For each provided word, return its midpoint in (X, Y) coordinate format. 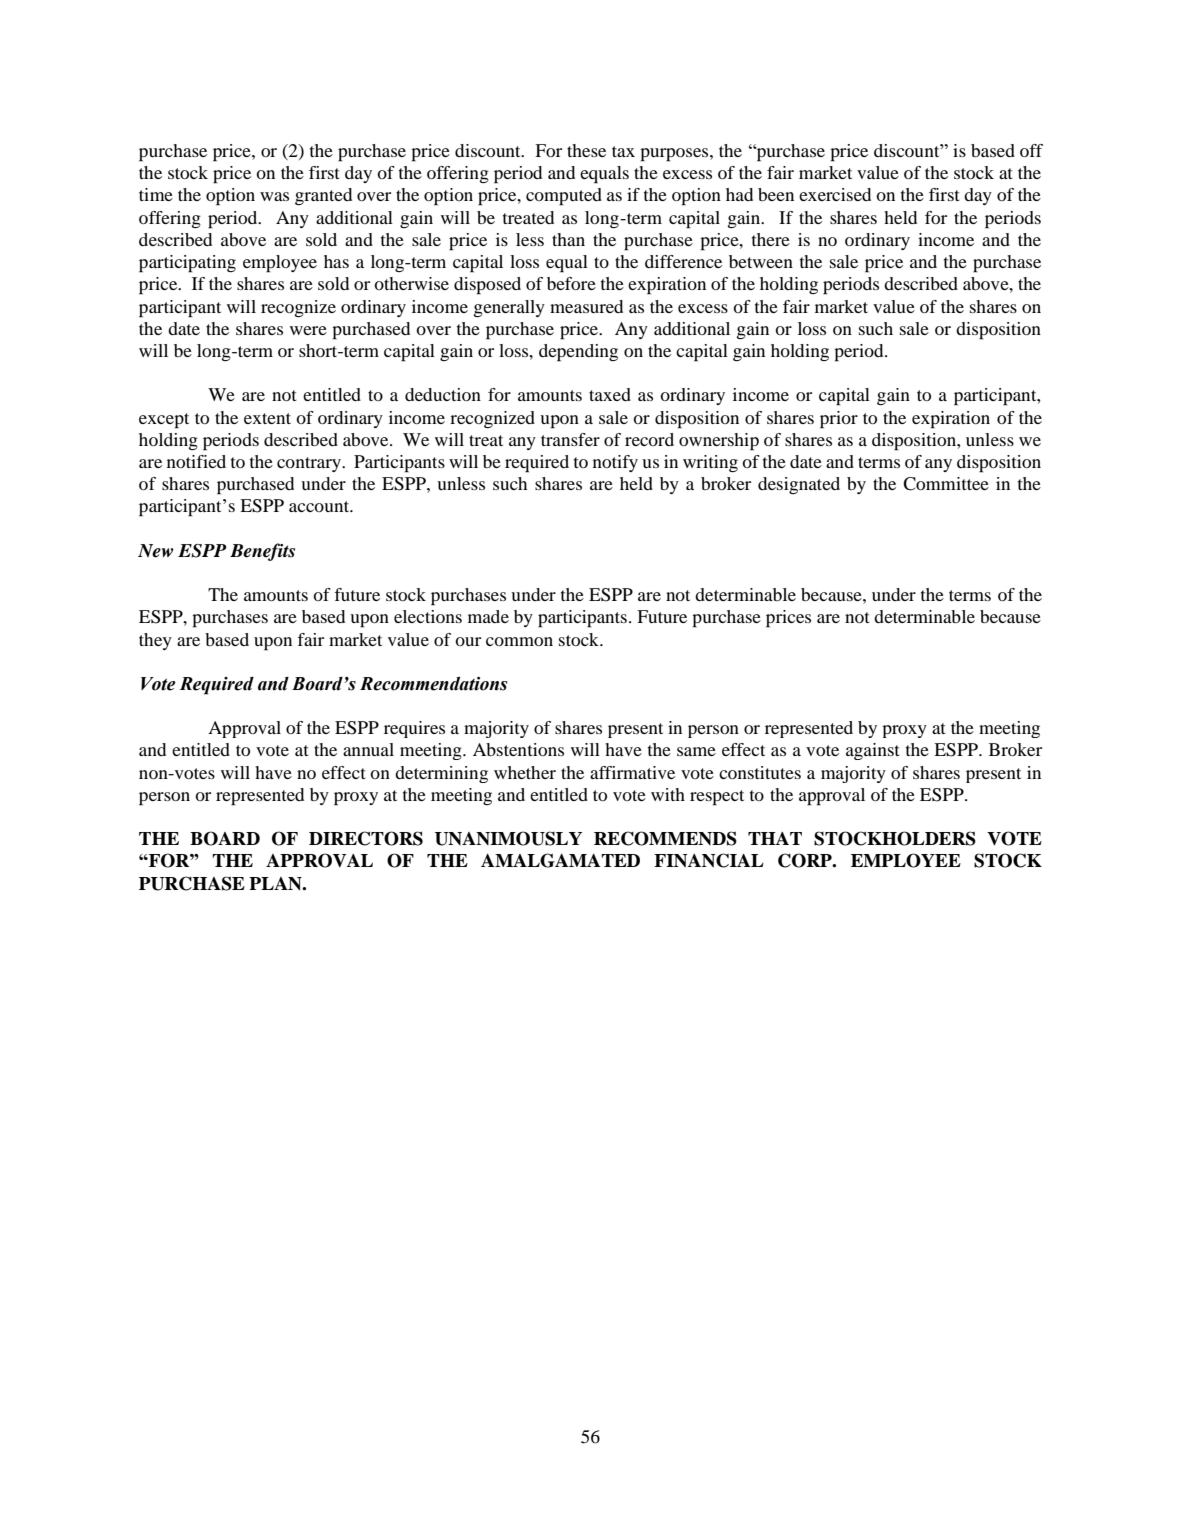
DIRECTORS (366, 838)
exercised (835, 194)
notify (615, 463)
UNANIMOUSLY (508, 838)
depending (578, 353)
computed (564, 197)
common (519, 641)
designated (799, 485)
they (155, 641)
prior (839, 420)
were (308, 330)
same (696, 751)
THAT (775, 838)
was (274, 196)
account (320, 506)
